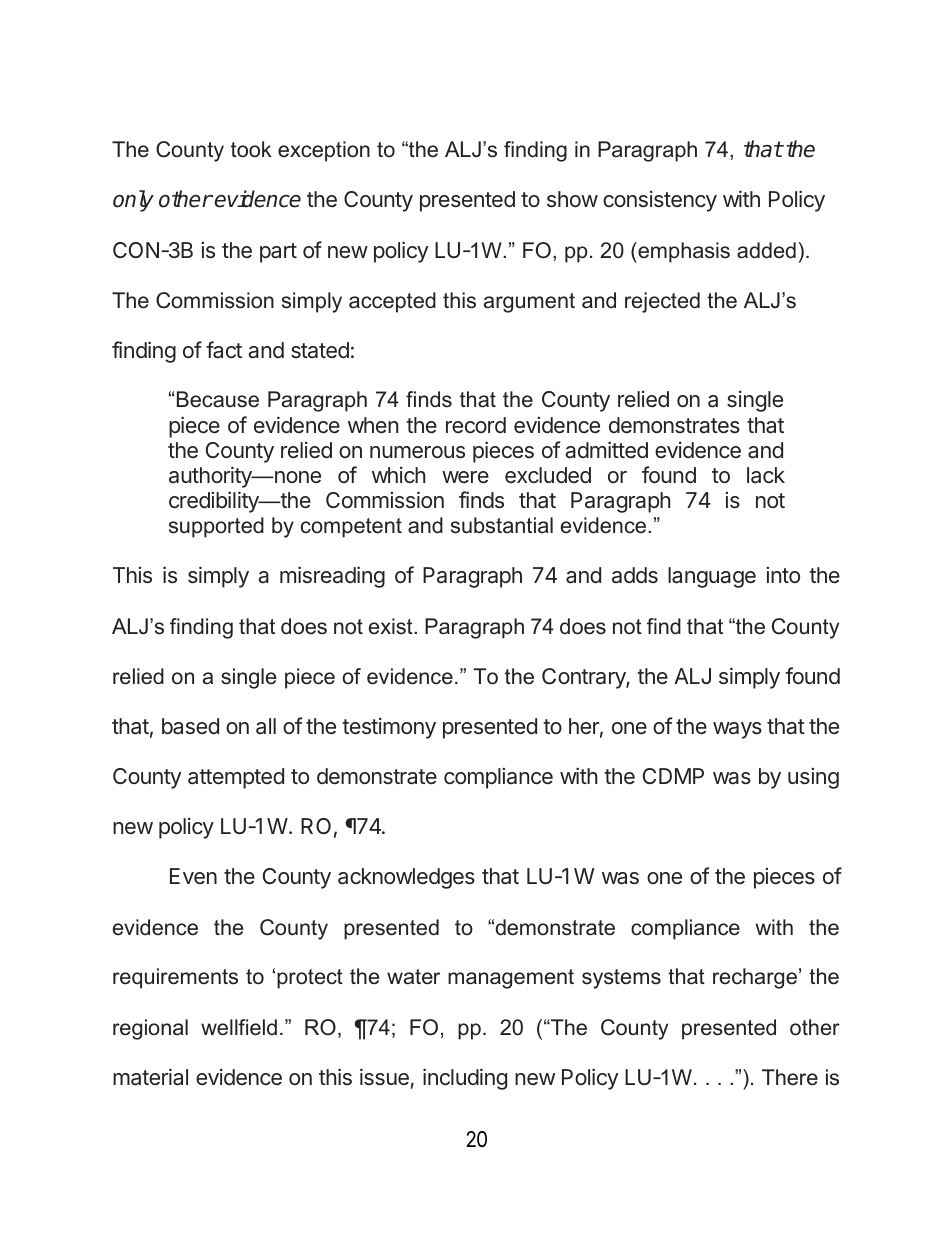  Describe the element at coordinates (216, 527) in the screenshot. I see `supported` at that location.
